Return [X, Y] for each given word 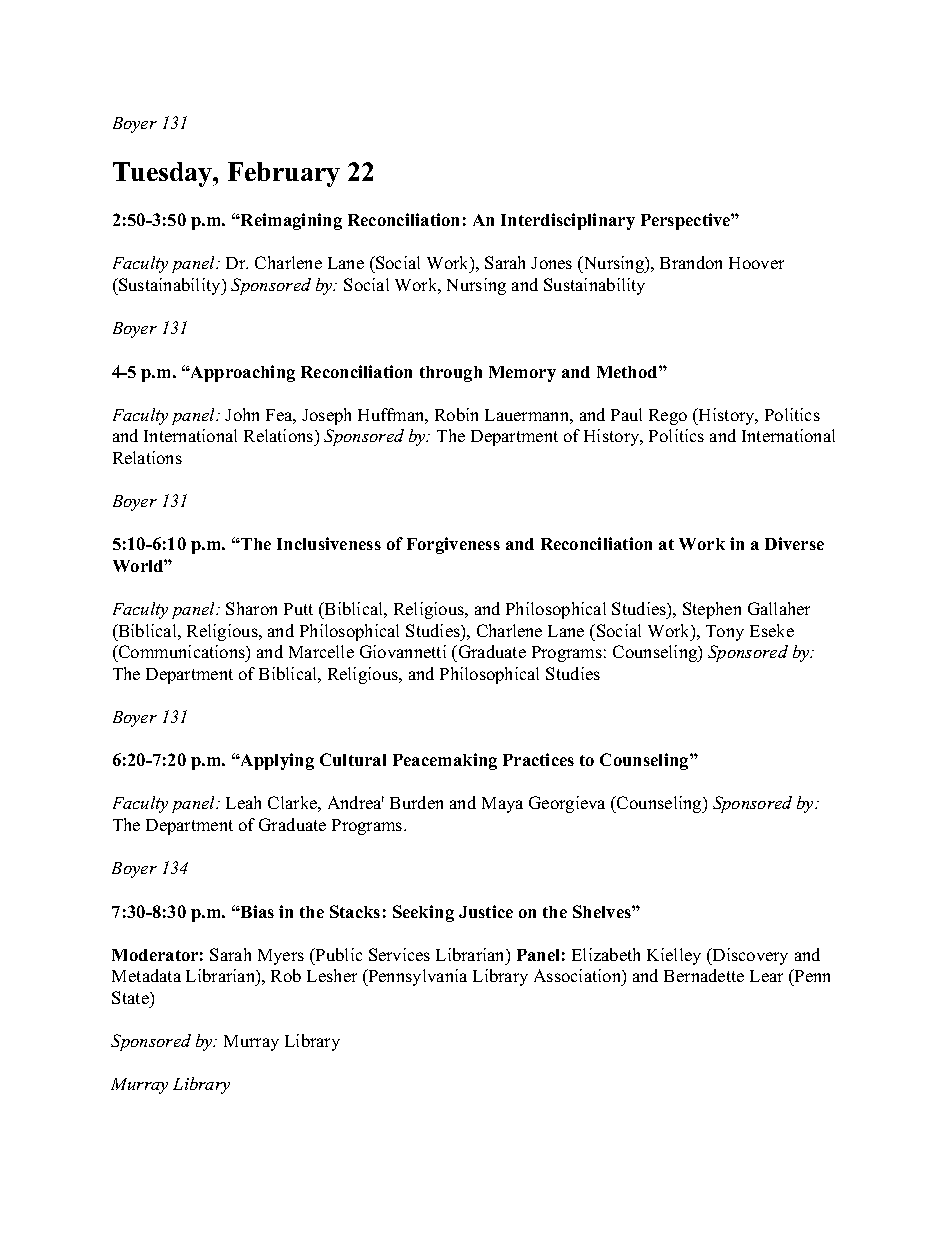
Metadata [146, 975]
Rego [668, 417]
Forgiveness [453, 545]
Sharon [251, 608]
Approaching [242, 373]
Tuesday [164, 174]
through [451, 374]
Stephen [712, 610]
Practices [538, 759]
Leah [243, 802]
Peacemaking [445, 761]
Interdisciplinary [568, 221]
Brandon [691, 262]
